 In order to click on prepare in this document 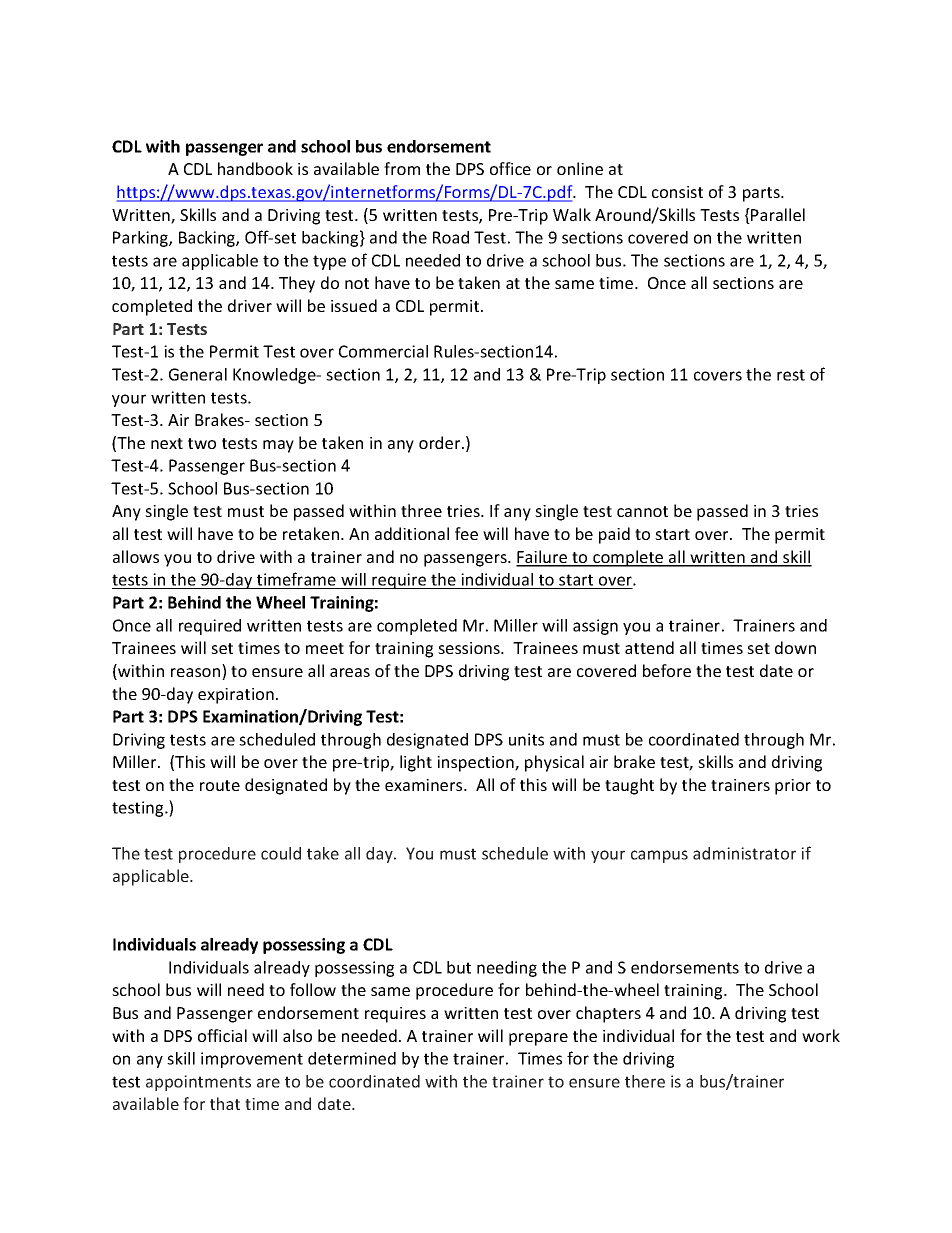, I will do `click(538, 1039)`.
